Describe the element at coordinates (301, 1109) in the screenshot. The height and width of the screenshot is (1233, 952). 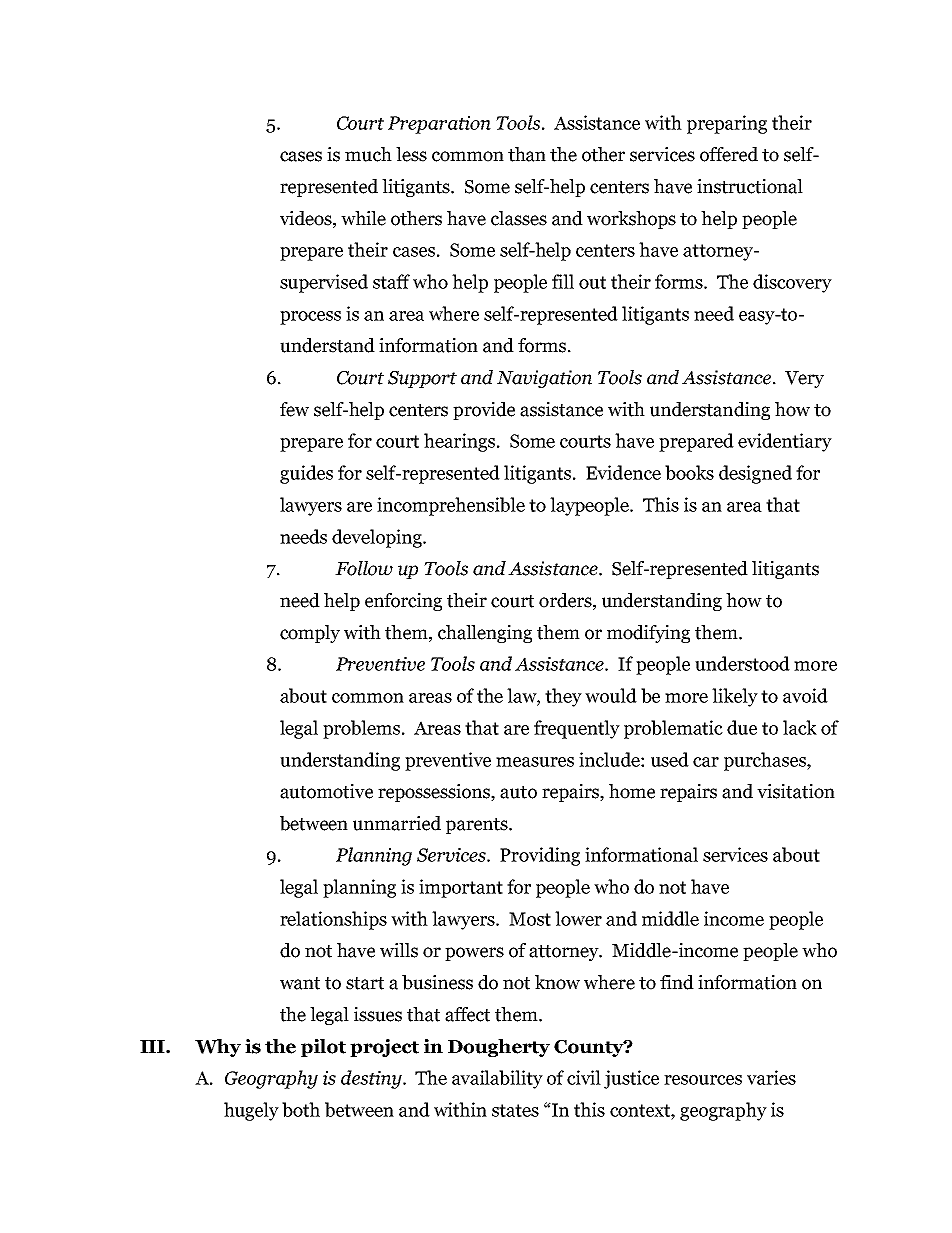
I see `both` at that location.
